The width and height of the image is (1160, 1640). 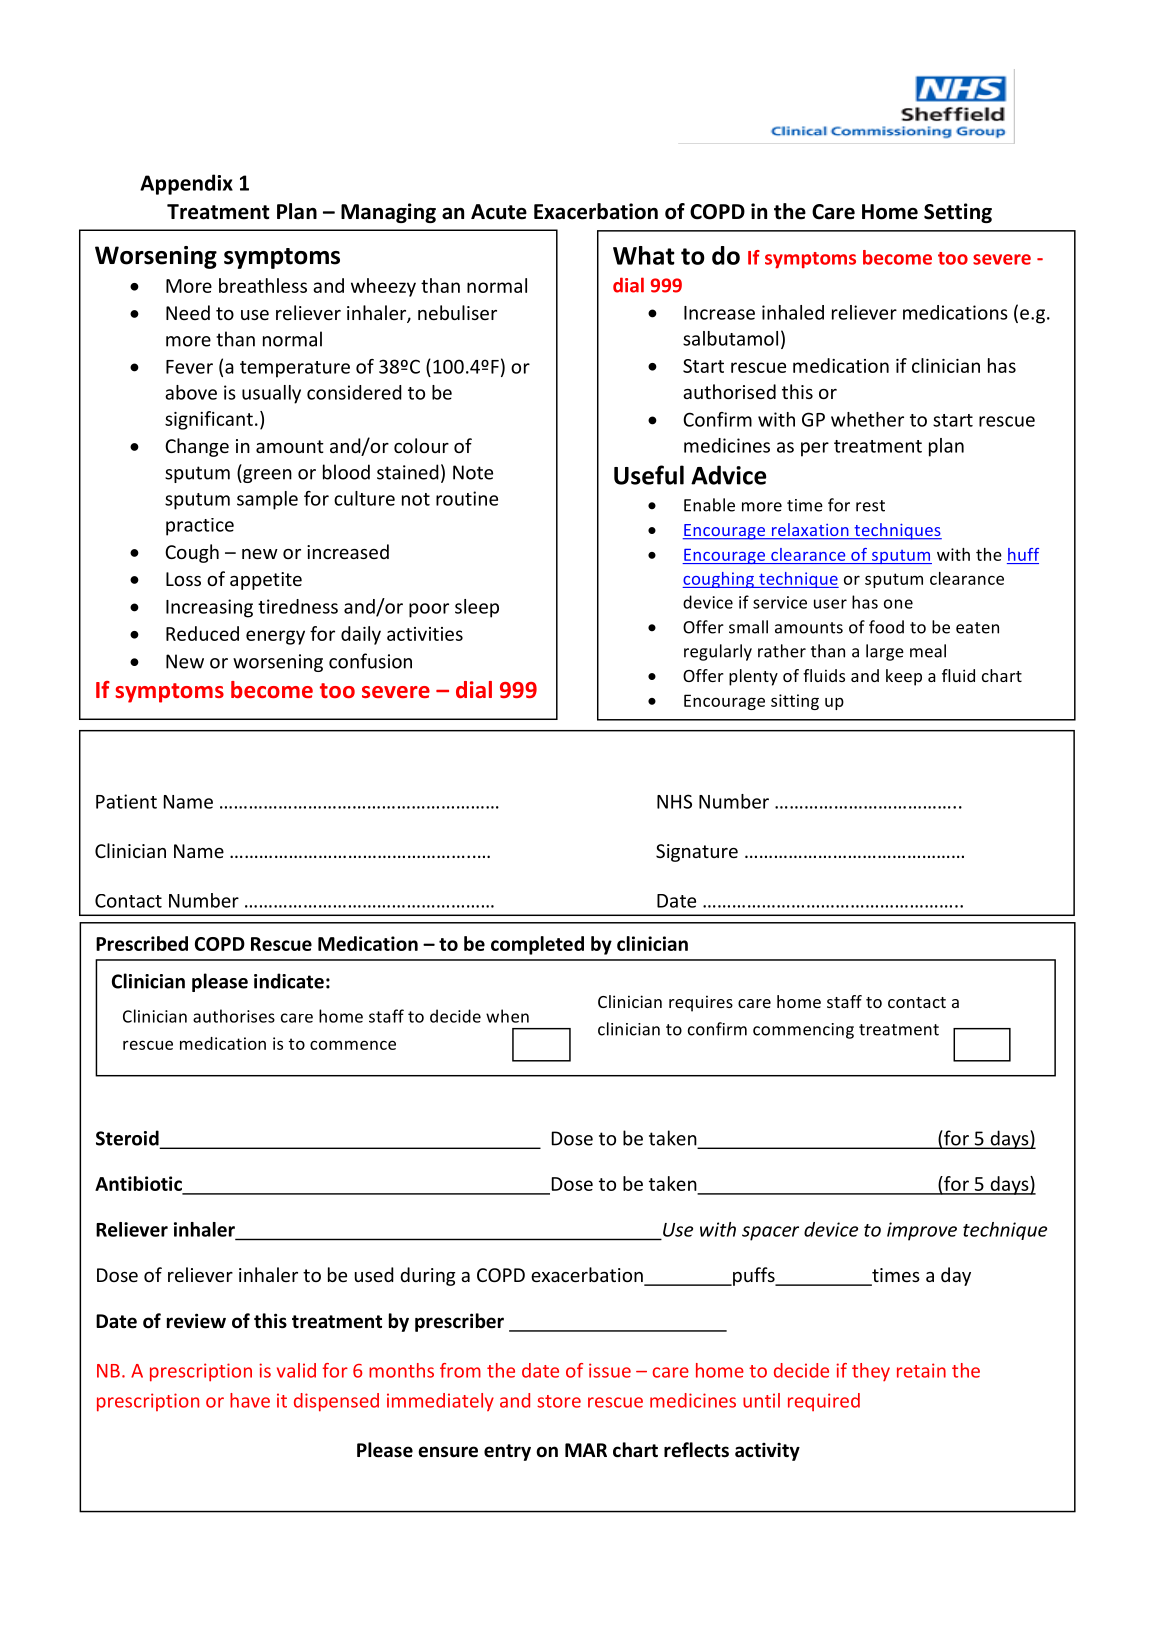 I want to click on practice, so click(x=200, y=527).
